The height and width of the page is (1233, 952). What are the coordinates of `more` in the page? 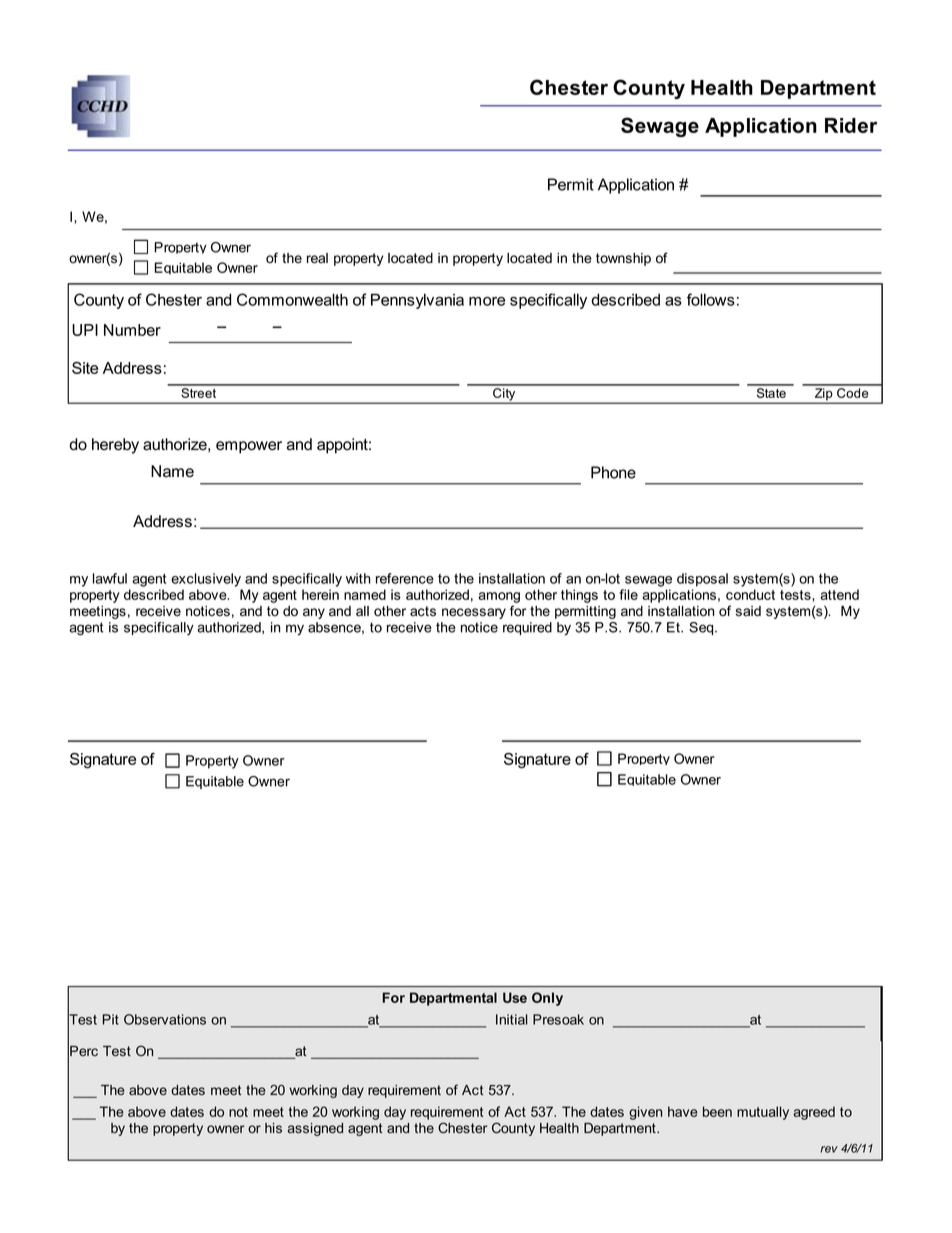 It's located at (487, 301).
